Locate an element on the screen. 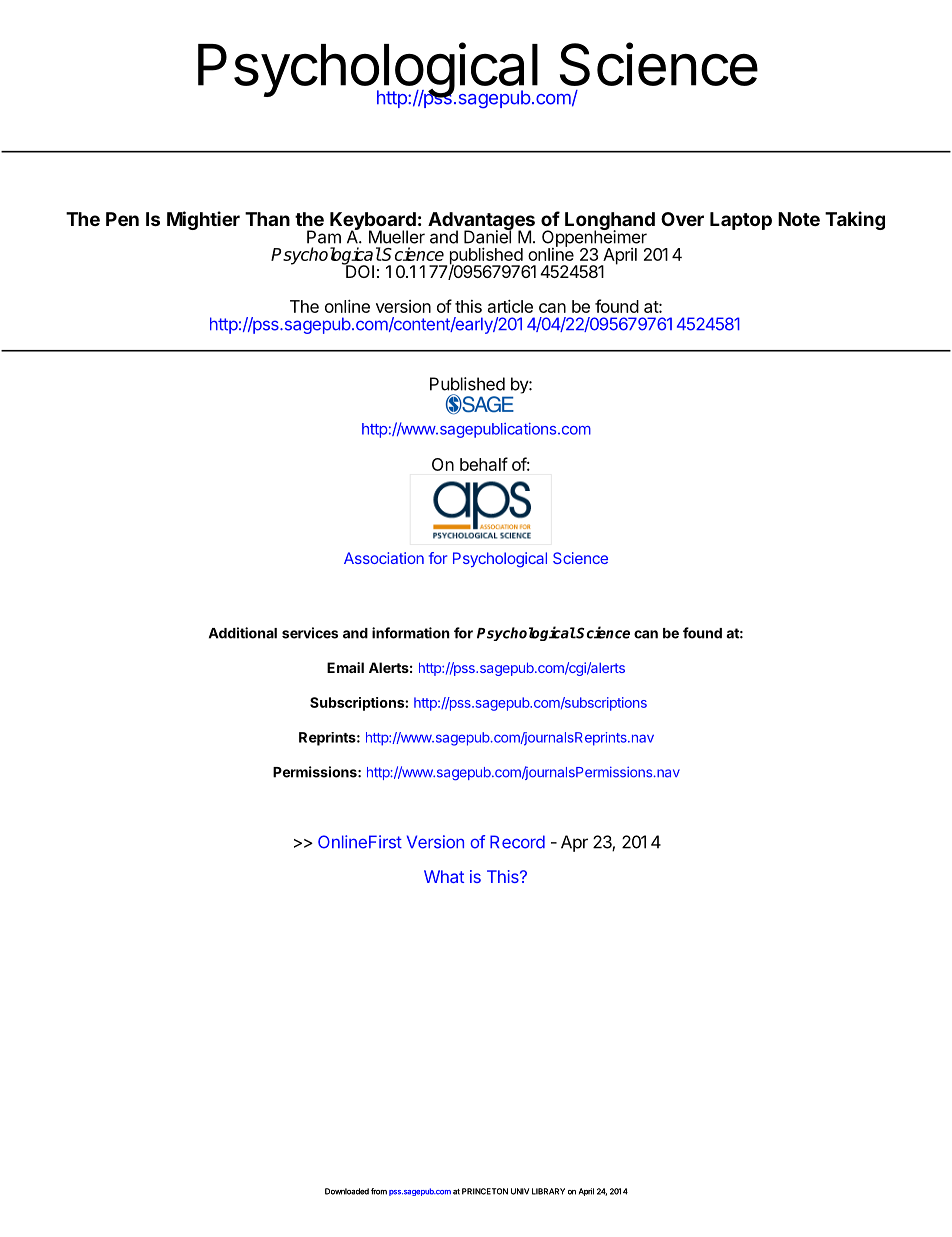  information is located at coordinates (411, 633).
